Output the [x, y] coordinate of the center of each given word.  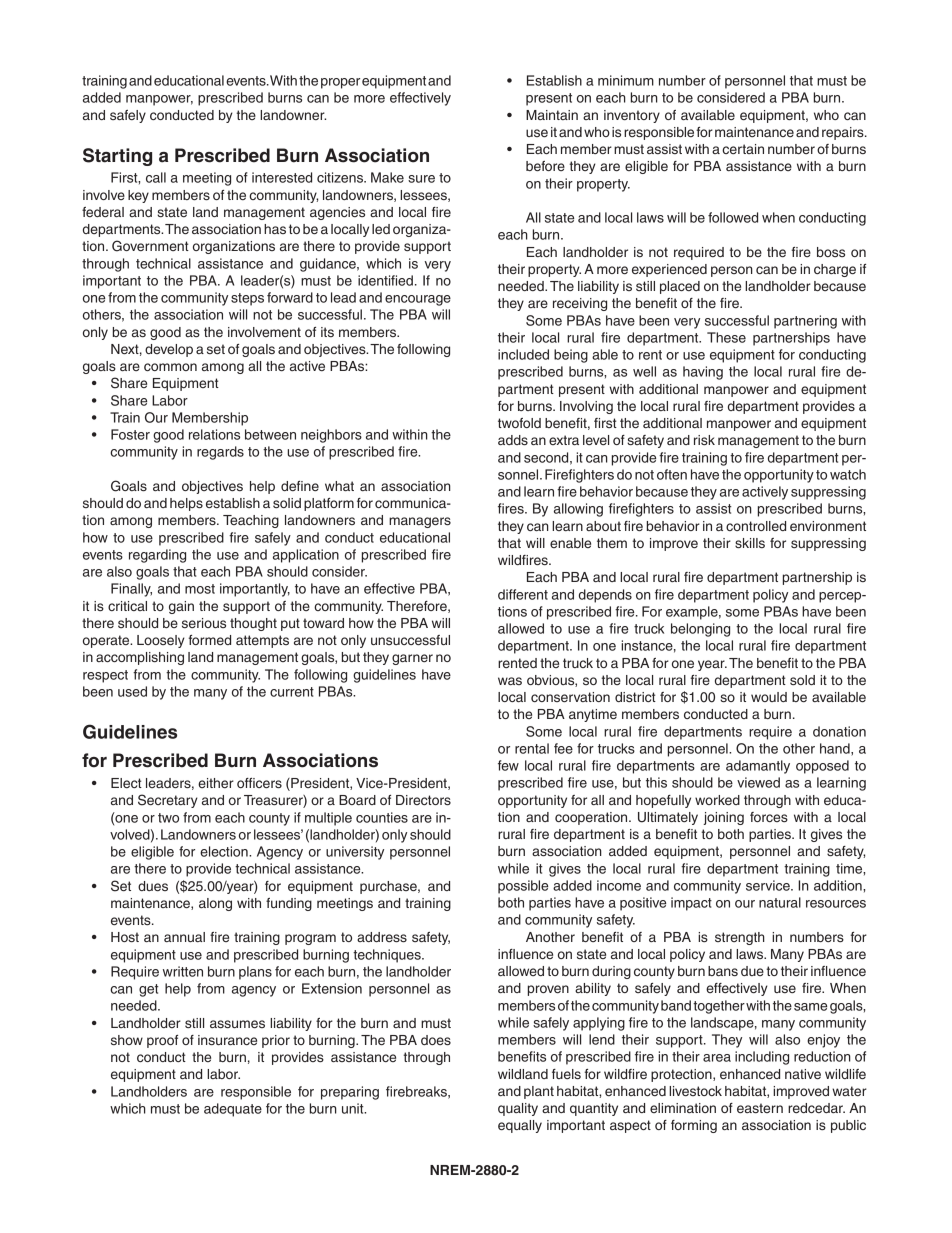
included [523, 354]
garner [412, 659]
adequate [233, 1110]
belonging [700, 630]
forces [769, 817]
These [726, 337]
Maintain [552, 115]
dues [153, 886]
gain [181, 607]
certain [743, 149]
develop [169, 350]
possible [523, 887]
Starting [117, 157]
